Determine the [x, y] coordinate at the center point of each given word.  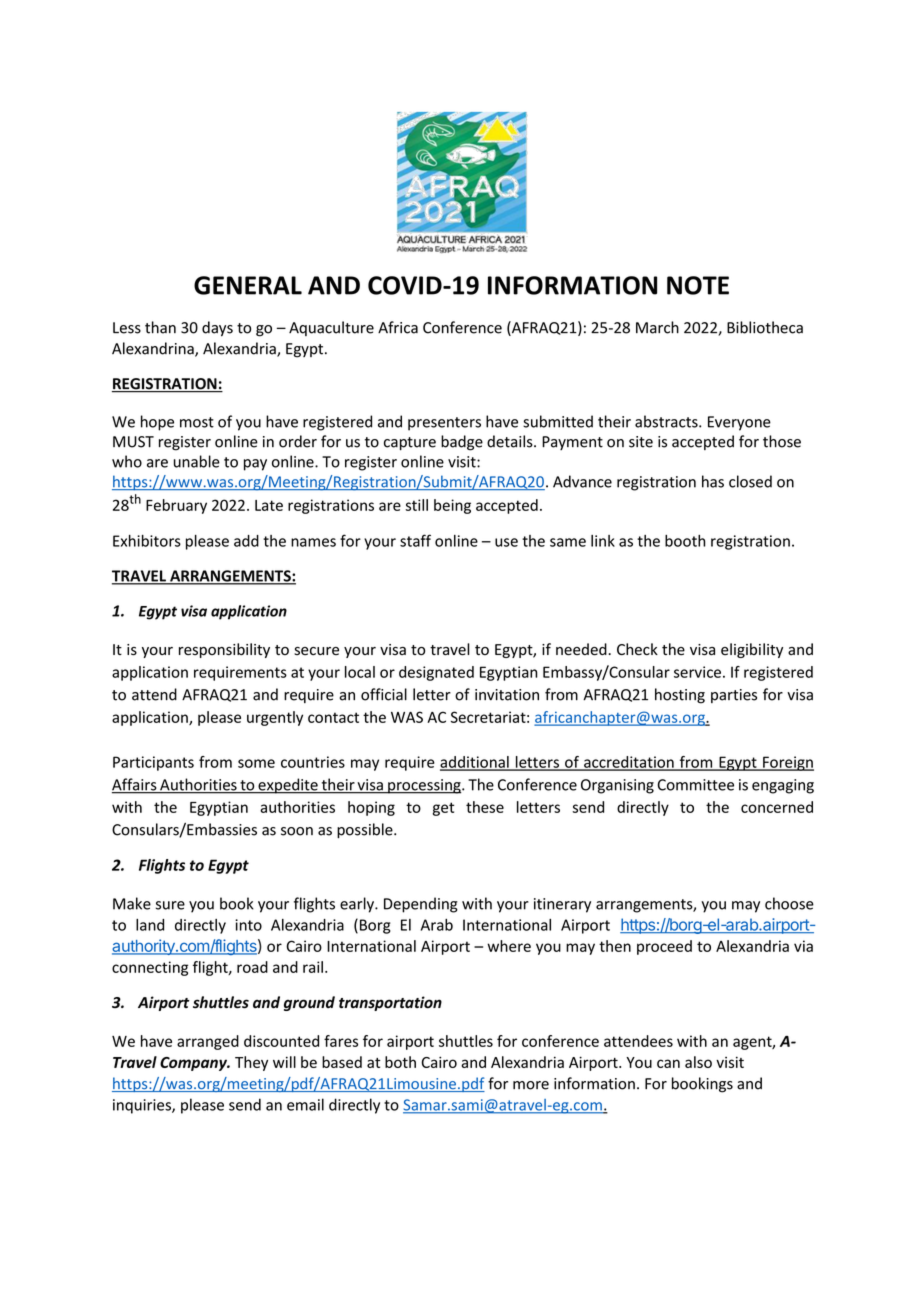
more [531, 1085]
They [251, 1063]
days [217, 329]
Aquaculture [331, 328]
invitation [507, 695]
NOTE [698, 285]
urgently [275, 718]
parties [734, 696]
